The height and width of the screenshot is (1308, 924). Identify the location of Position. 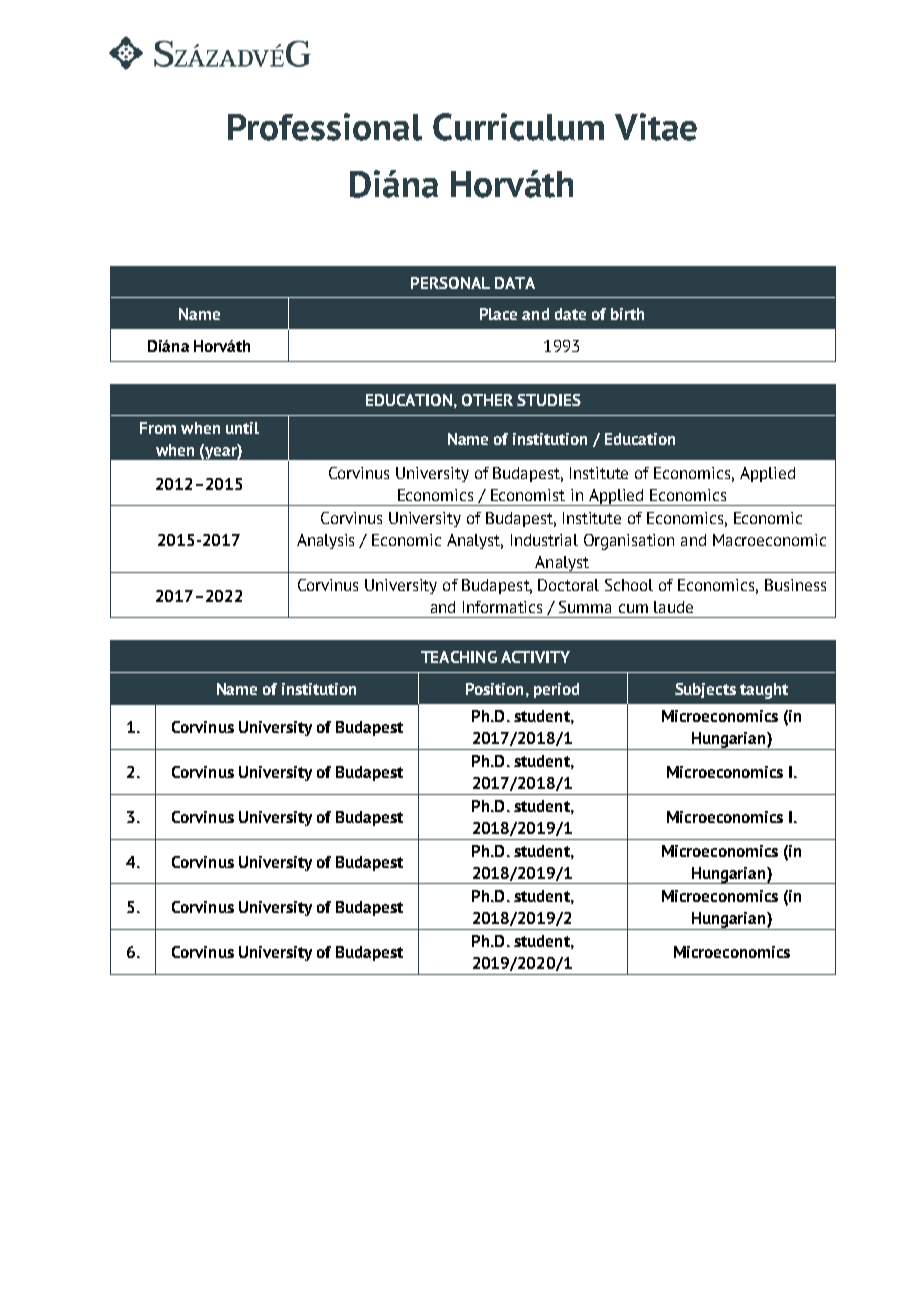
(494, 689).
